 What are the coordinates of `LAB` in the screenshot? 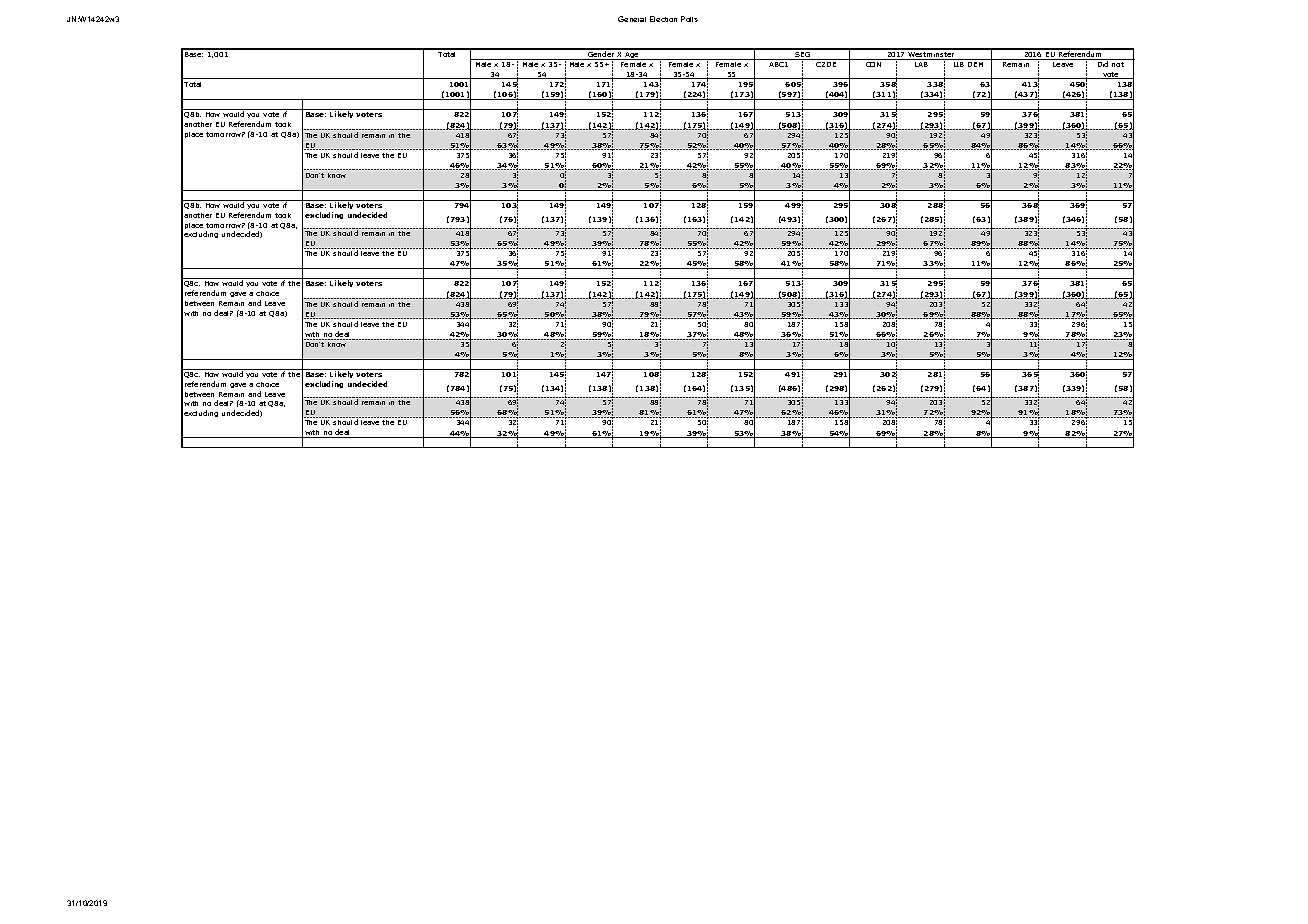 It's located at (921, 64).
